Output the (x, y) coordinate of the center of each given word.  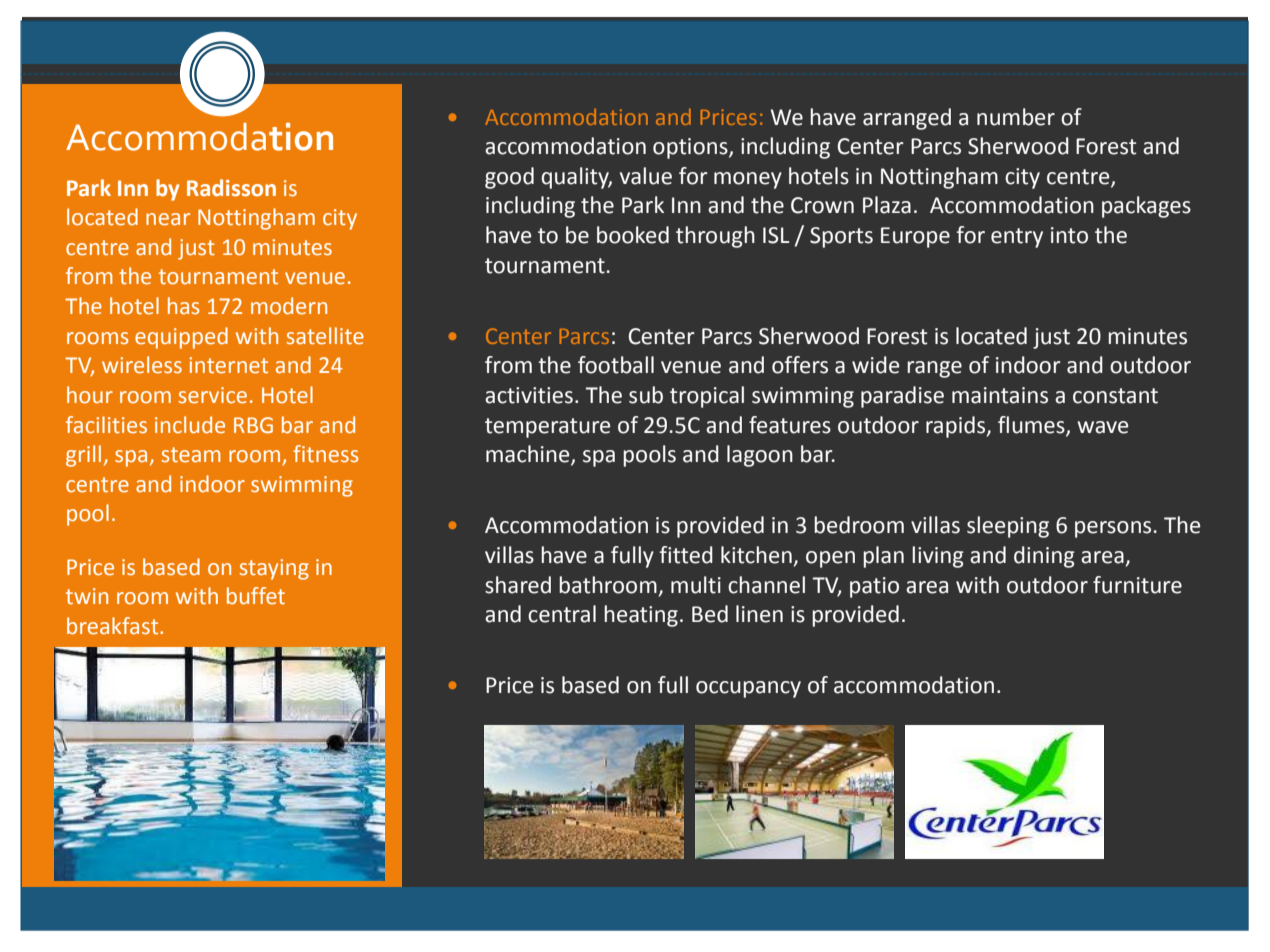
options (691, 148)
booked (633, 235)
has (183, 306)
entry (1017, 238)
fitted (686, 555)
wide (876, 365)
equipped (181, 338)
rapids (957, 427)
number (1016, 117)
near (168, 219)
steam (191, 455)
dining (1044, 557)
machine (529, 455)
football (616, 365)
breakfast (114, 626)
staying (274, 569)
